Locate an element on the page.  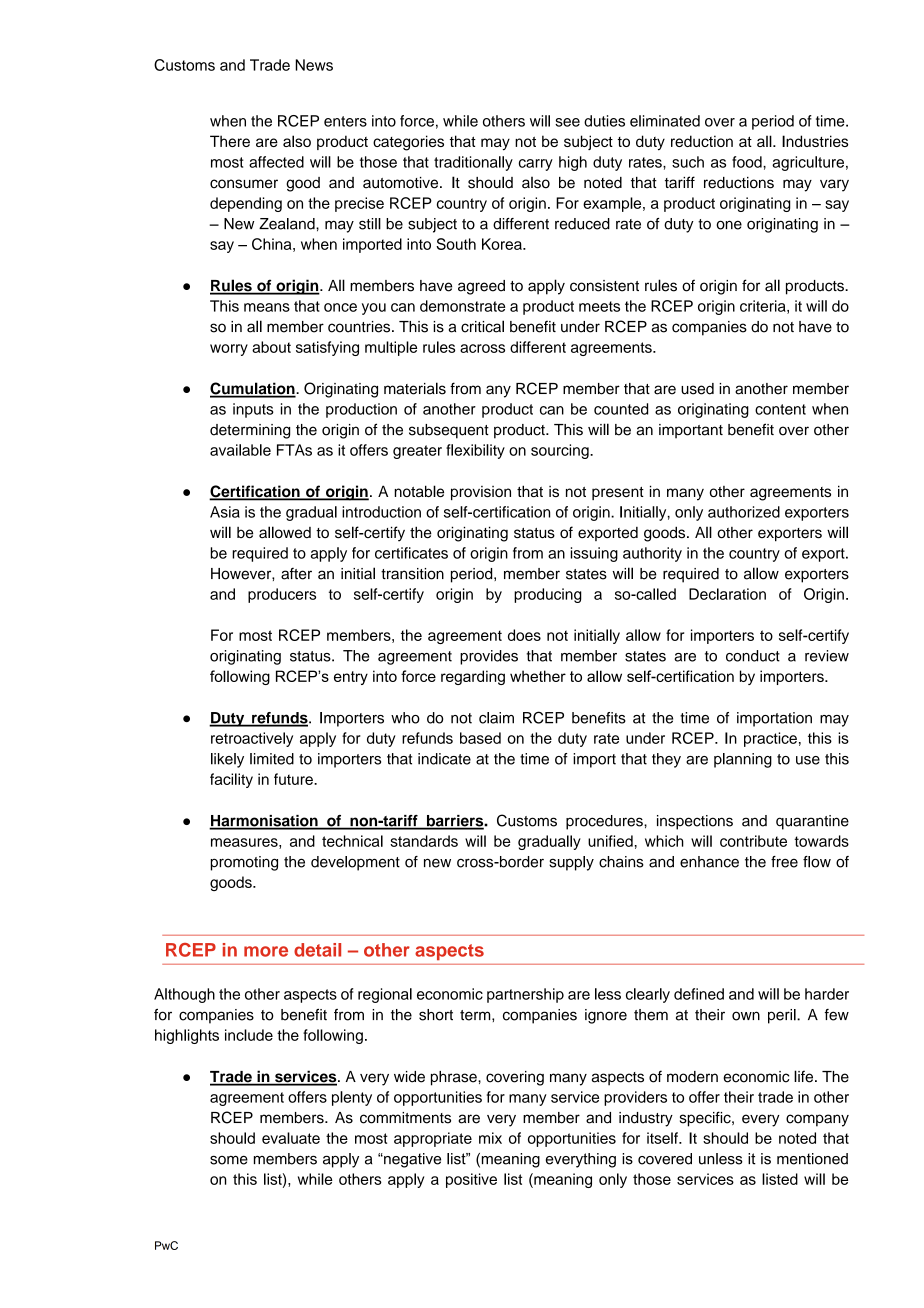
see is located at coordinates (567, 122).
